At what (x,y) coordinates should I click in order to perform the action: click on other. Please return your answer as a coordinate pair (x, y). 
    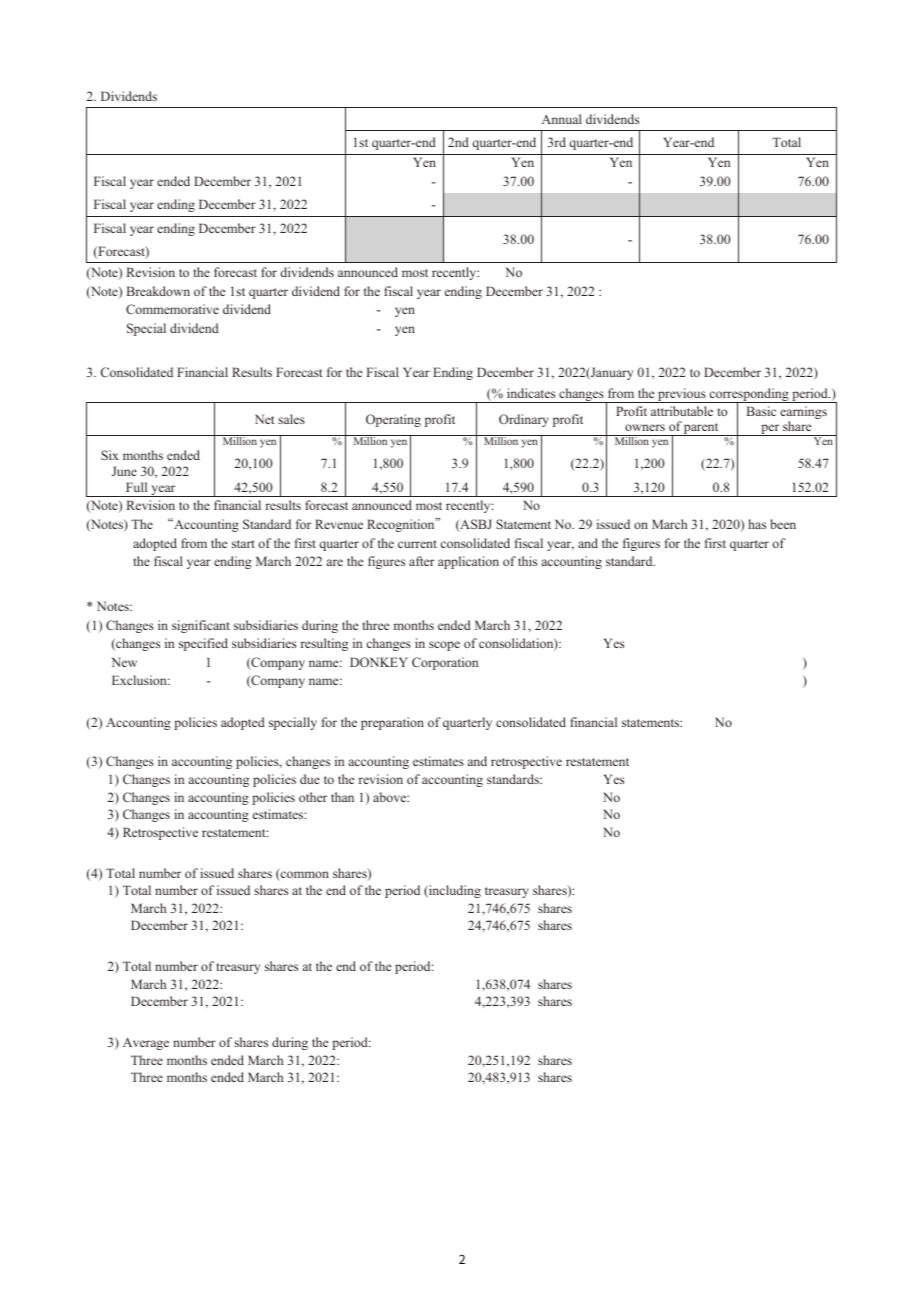
    Looking at the image, I should click on (313, 797).
